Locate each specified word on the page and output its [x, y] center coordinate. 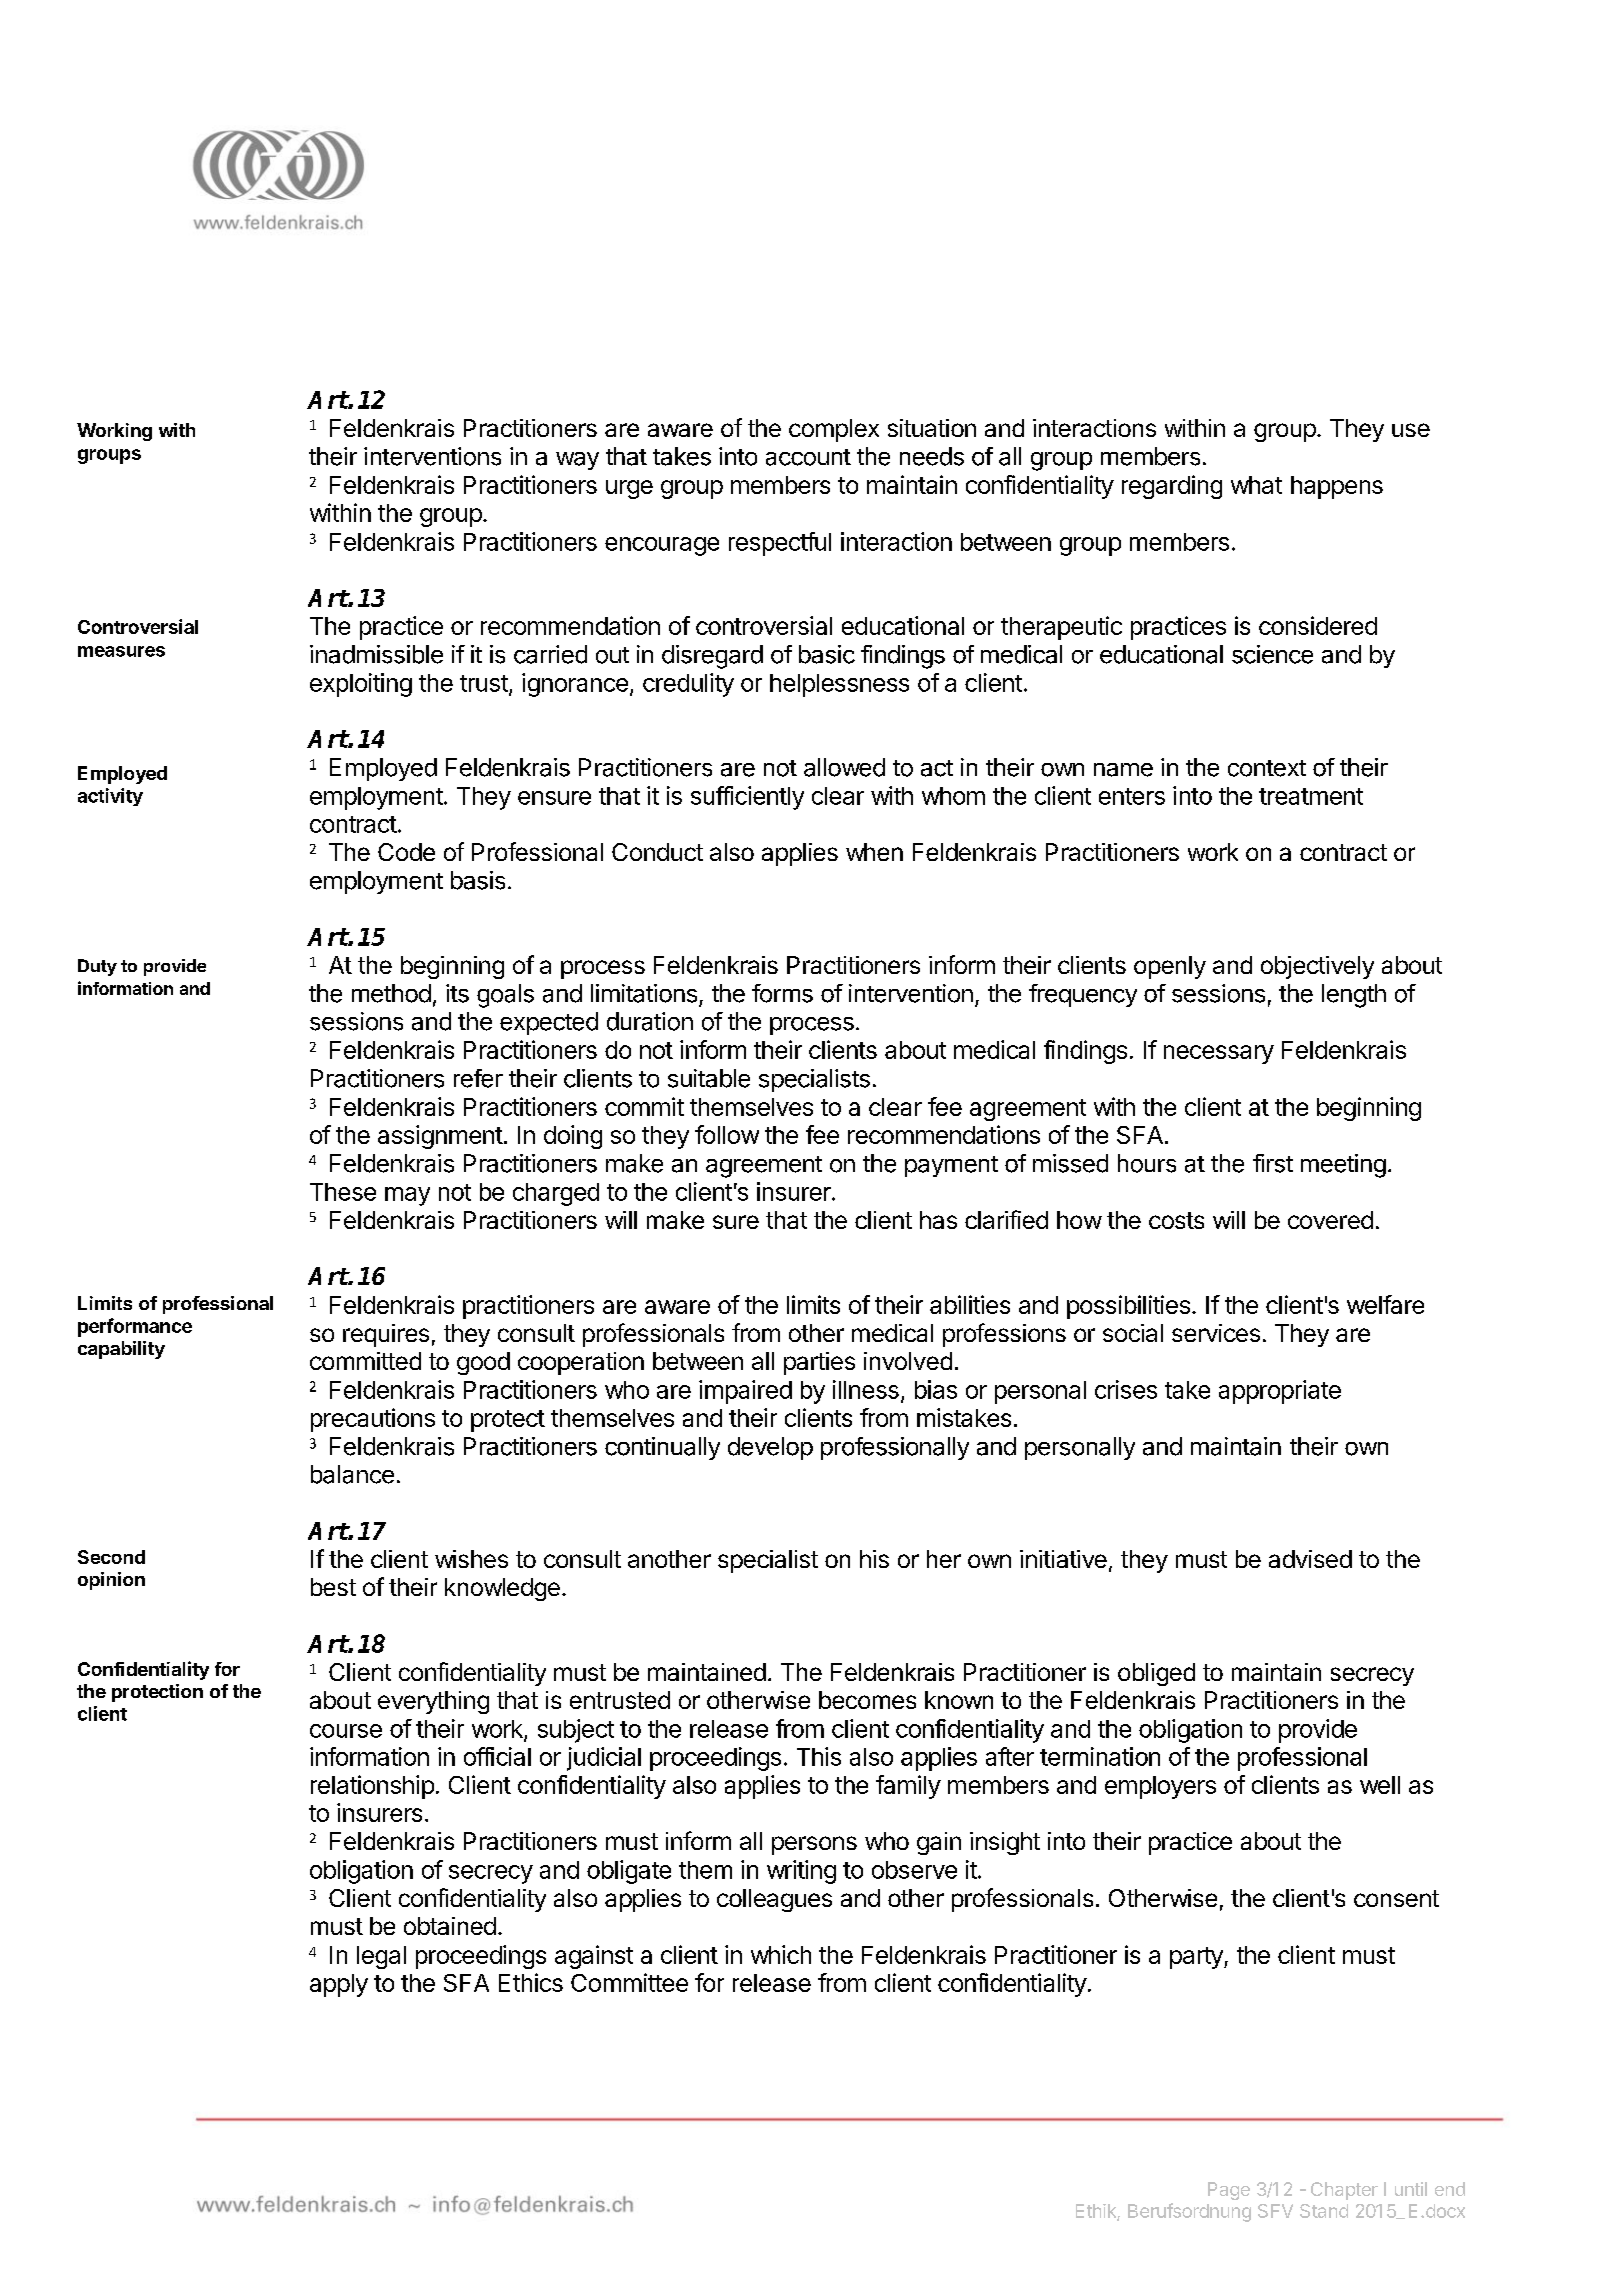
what [1256, 485]
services [1216, 1333]
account [808, 457]
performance [135, 1327]
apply [339, 1985]
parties [819, 1363]
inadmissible [376, 654]
